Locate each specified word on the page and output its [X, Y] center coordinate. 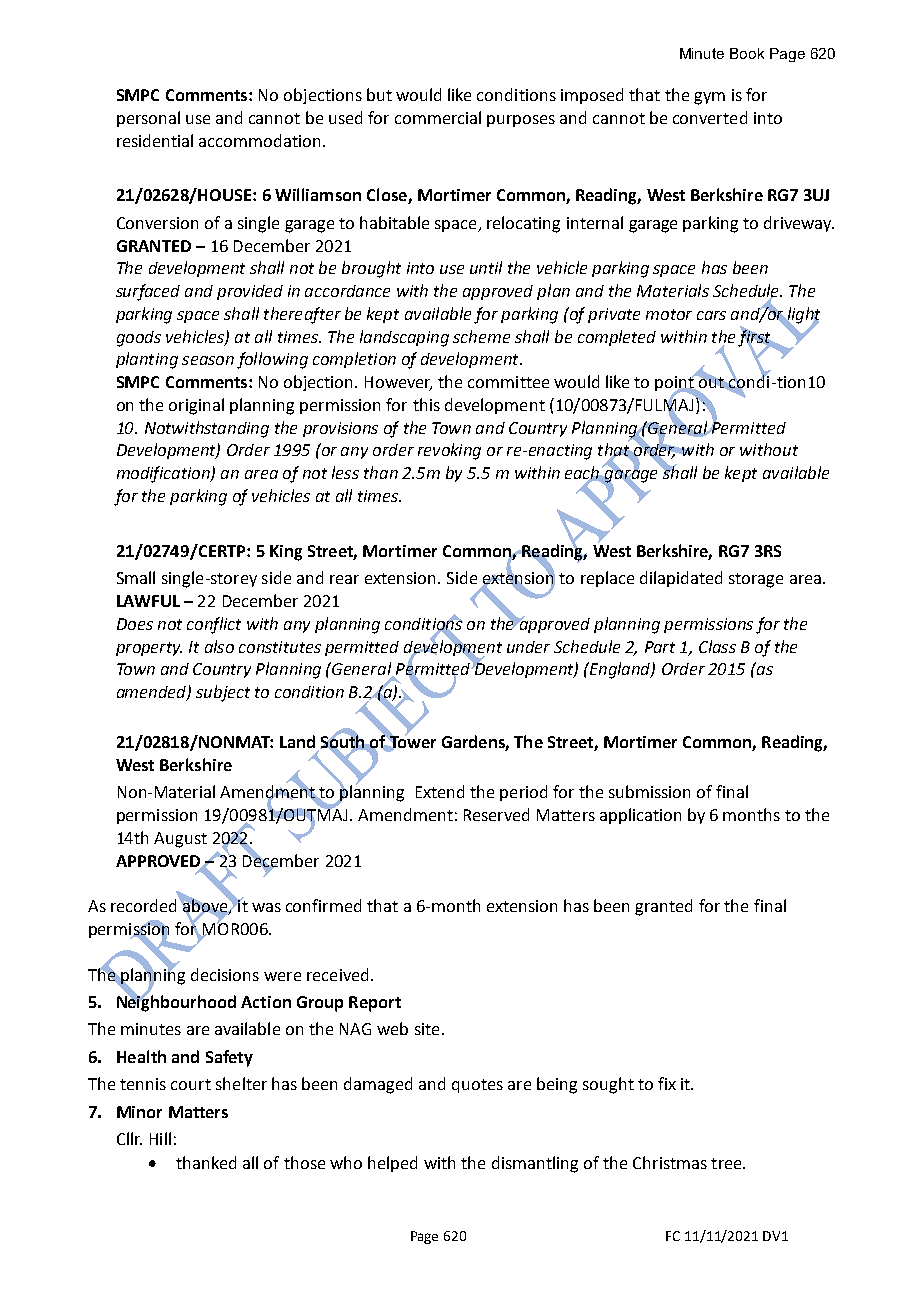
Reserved [496, 814]
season [208, 360]
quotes [477, 1086]
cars [711, 315]
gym [709, 98]
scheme [481, 336]
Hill [160, 1138]
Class [717, 646]
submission [649, 791]
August [180, 840]
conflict [214, 625]
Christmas [670, 1162]
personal [148, 119]
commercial [438, 117]
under [528, 647]
